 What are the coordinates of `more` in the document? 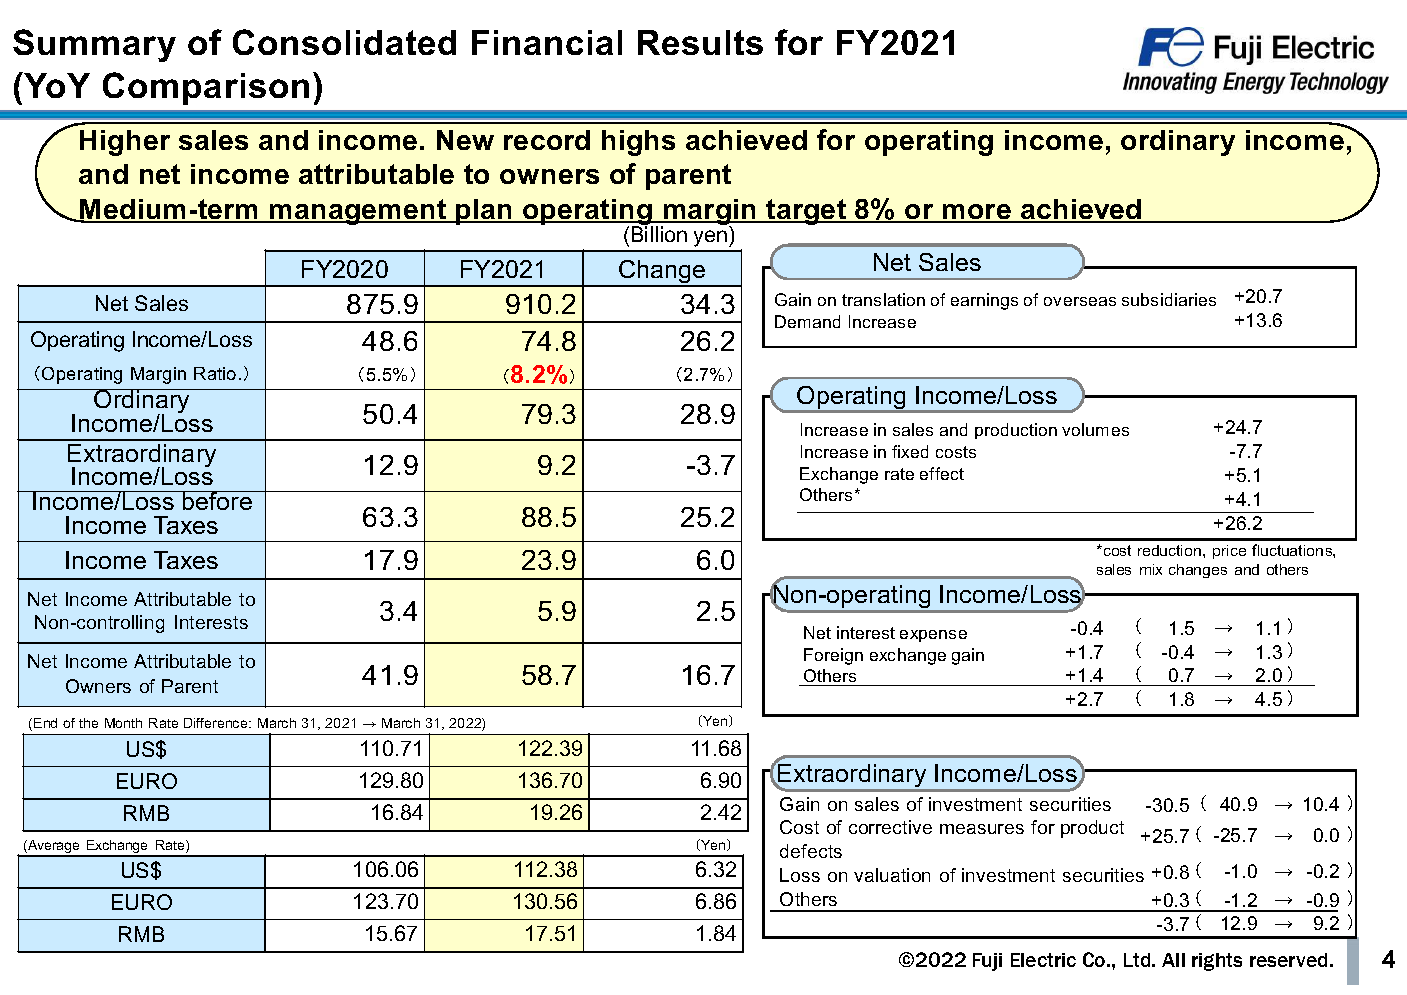 It's located at (977, 213).
